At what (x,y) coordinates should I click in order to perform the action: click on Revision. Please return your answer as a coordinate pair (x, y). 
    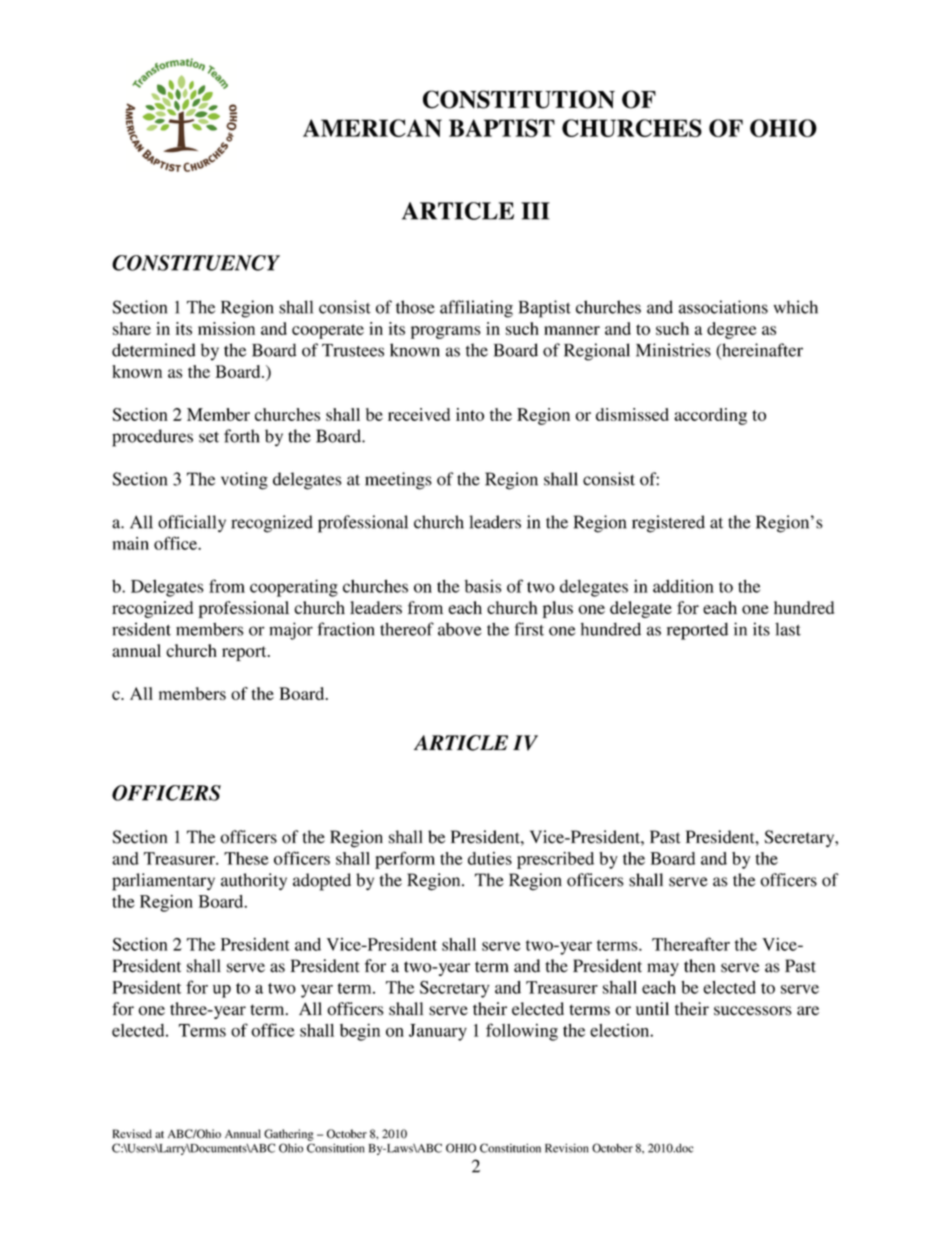
    Looking at the image, I should click on (566, 1148).
